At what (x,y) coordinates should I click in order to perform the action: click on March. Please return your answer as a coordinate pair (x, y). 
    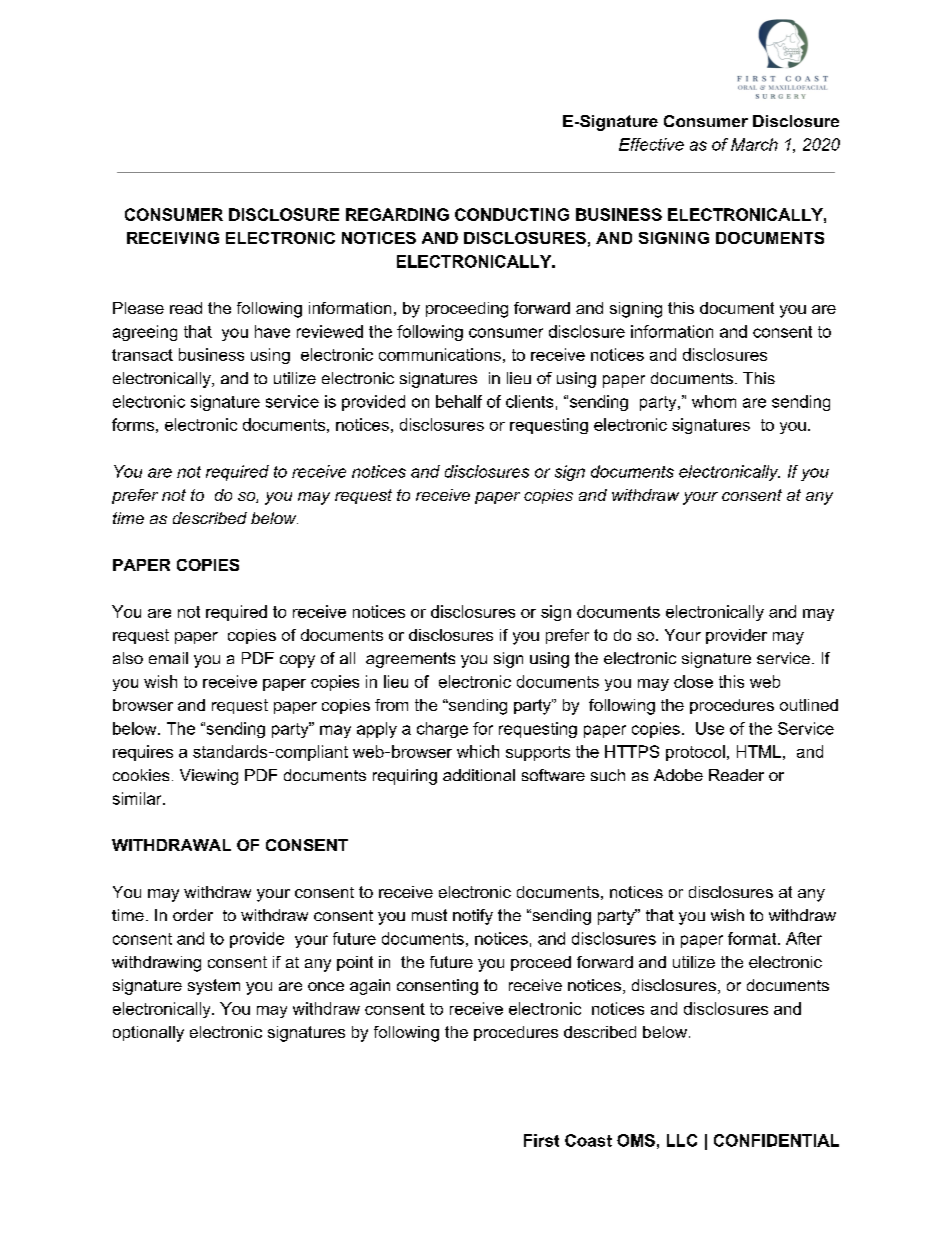
    Looking at the image, I should click on (754, 144).
